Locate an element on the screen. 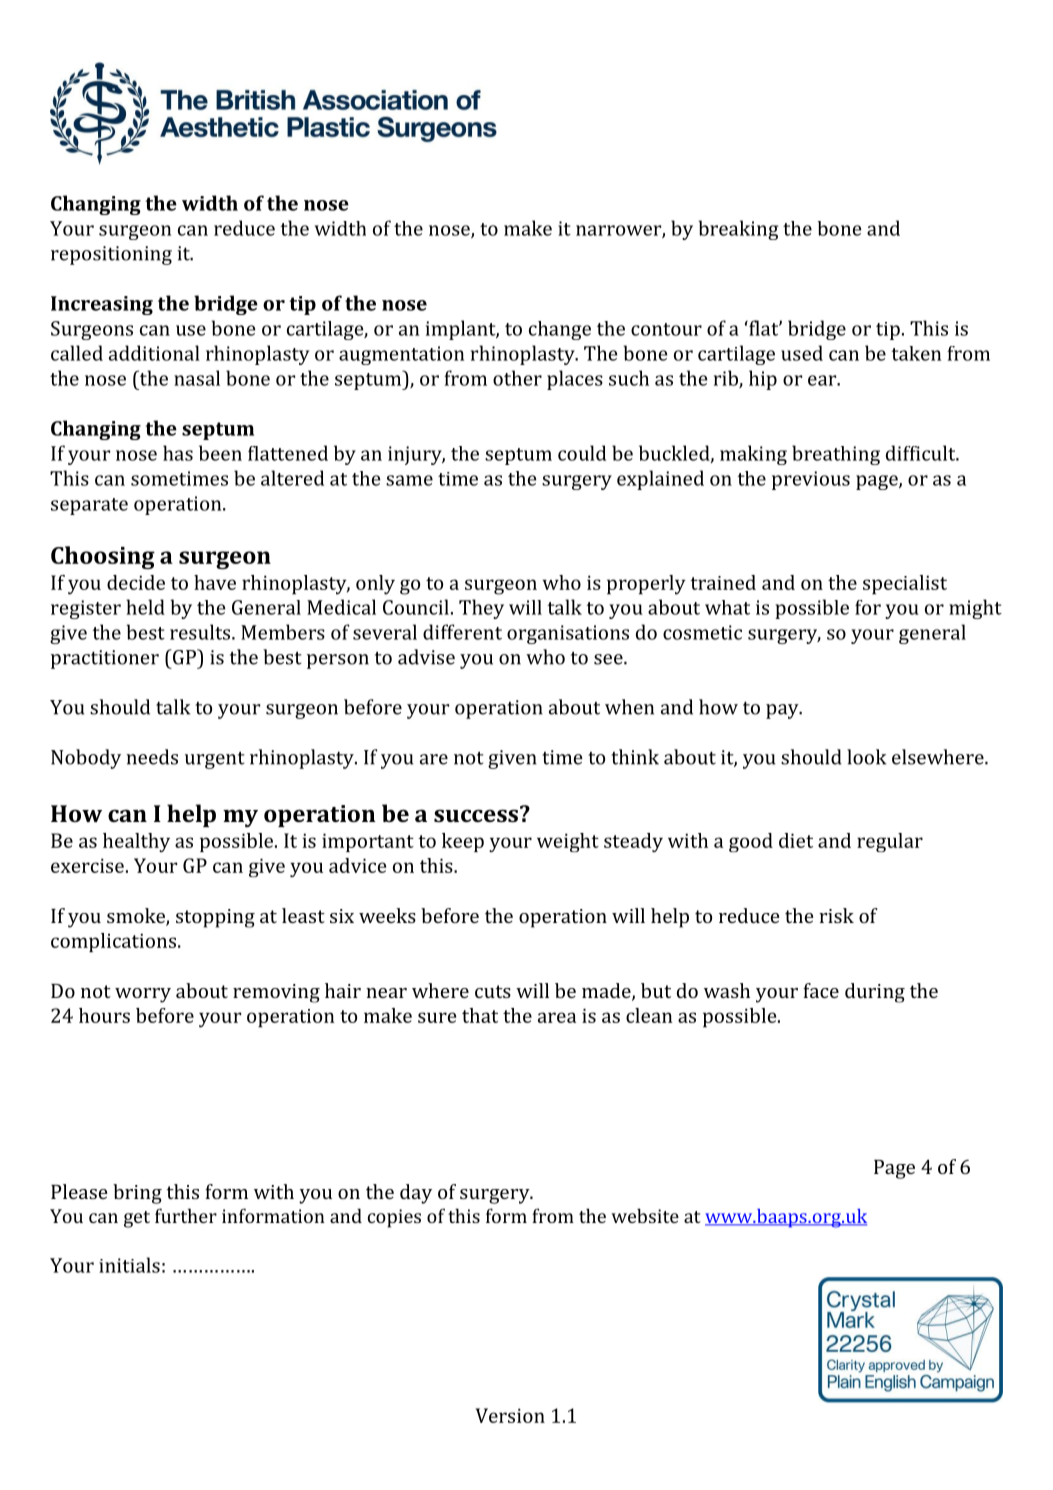 The image size is (1053, 1490). results is located at coordinates (201, 632).
